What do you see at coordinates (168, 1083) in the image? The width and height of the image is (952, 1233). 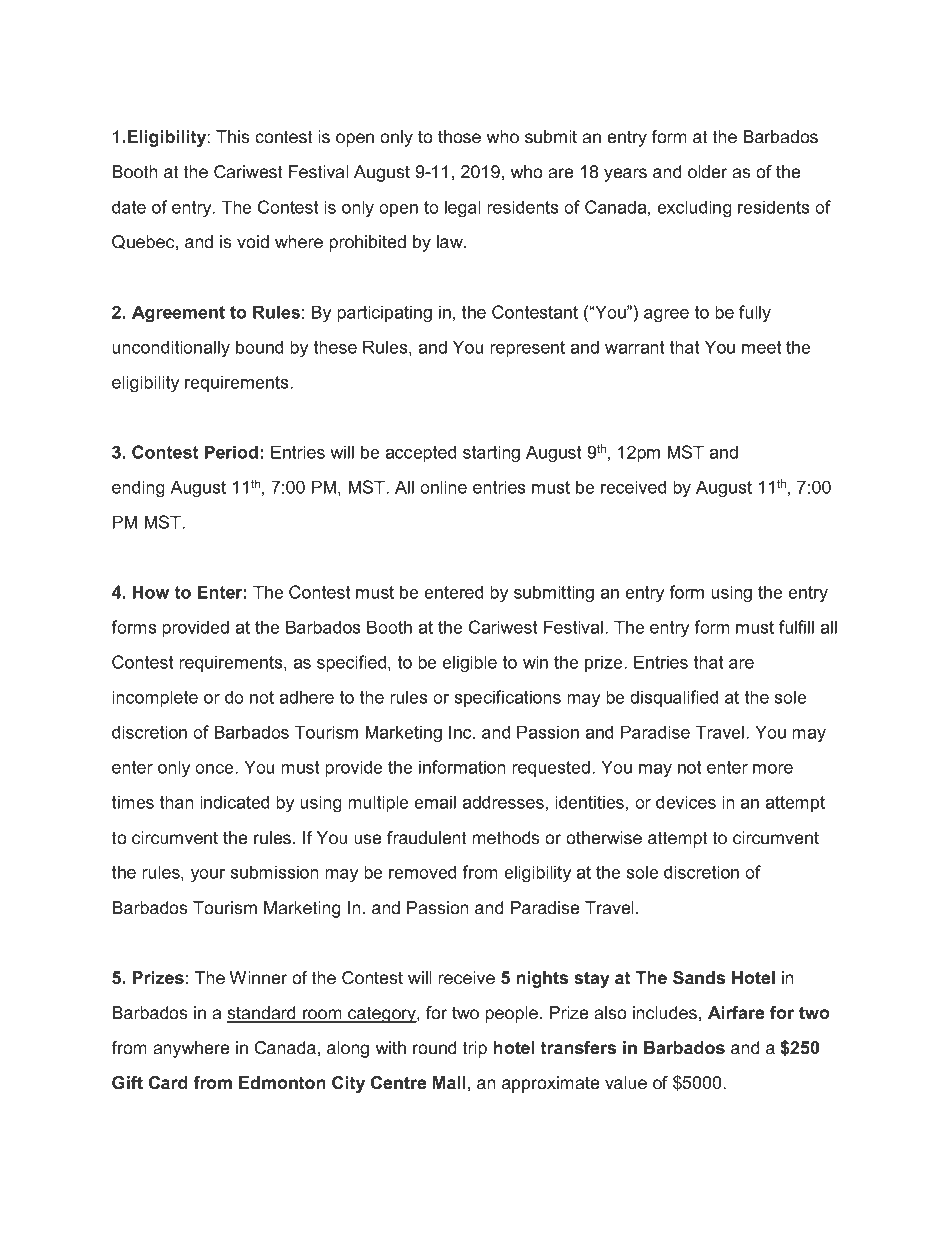 I see `Card` at bounding box center [168, 1083].
